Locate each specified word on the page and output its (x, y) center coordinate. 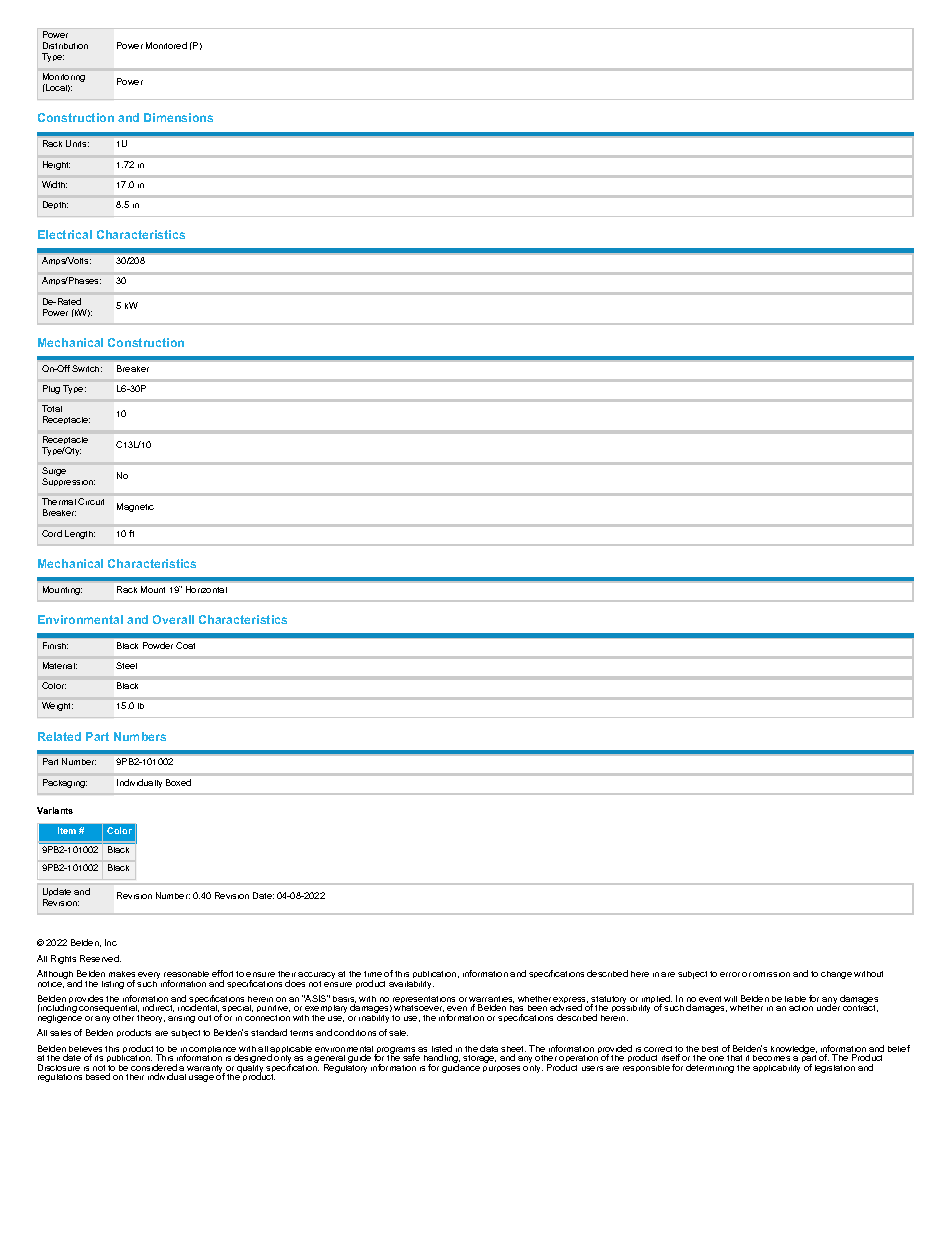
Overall (173, 619)
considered (154, 1069)
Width (54, 184)
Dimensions (178, 117)
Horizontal (206, 589)
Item (67, 830)
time (373, 974)
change (836, 975)
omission (771, 974)
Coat (185, 645)
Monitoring (64, 79)
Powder (158, 645)
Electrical (65, 234)
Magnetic (135, 507)
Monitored (166, 45)
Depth (55, 205)
